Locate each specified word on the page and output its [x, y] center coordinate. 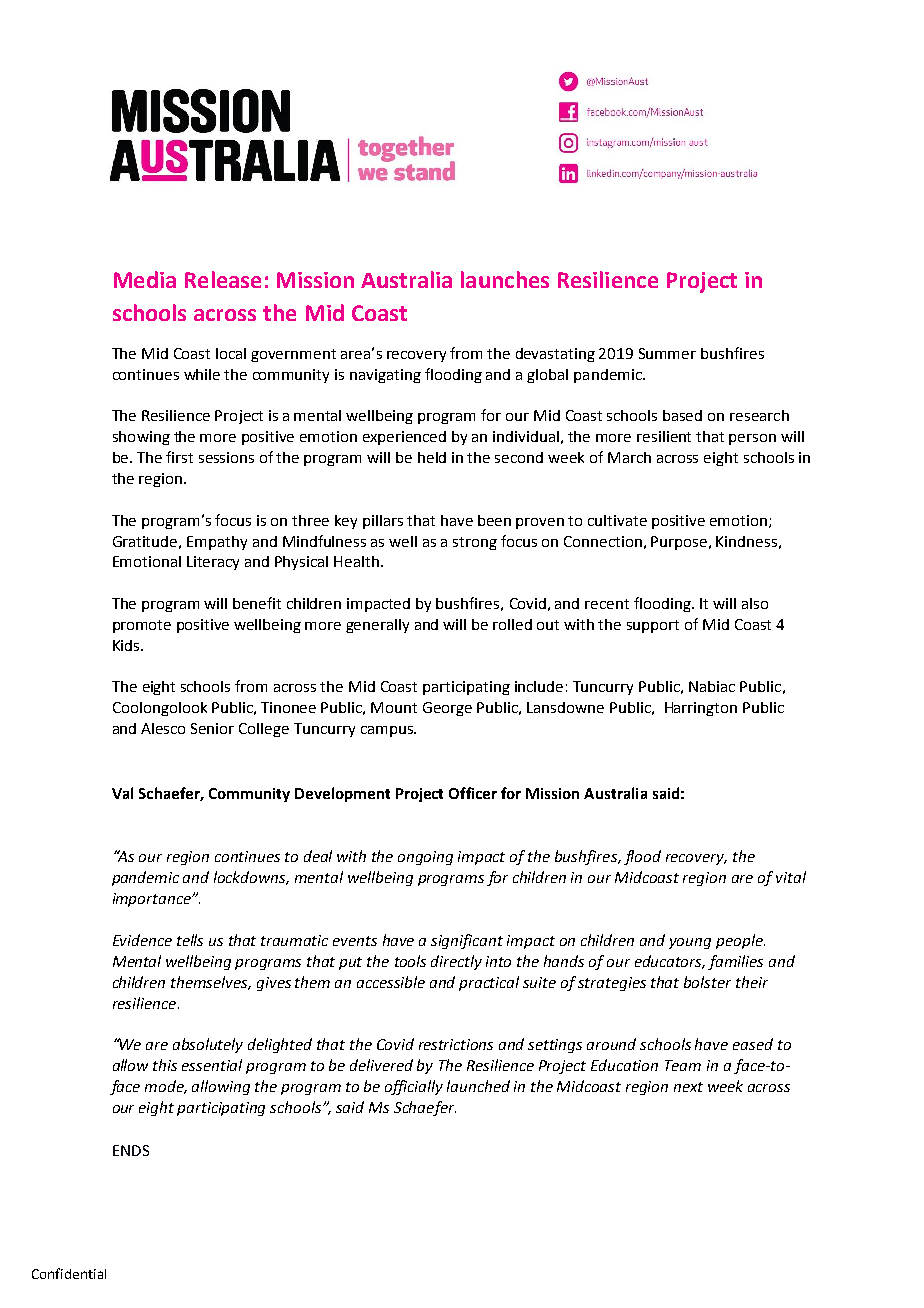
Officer [473, 793]
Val [122, 793]
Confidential [69, 1273]
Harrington [701, 709]
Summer [667, 353]
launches [505, 279]
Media [145, 279]
